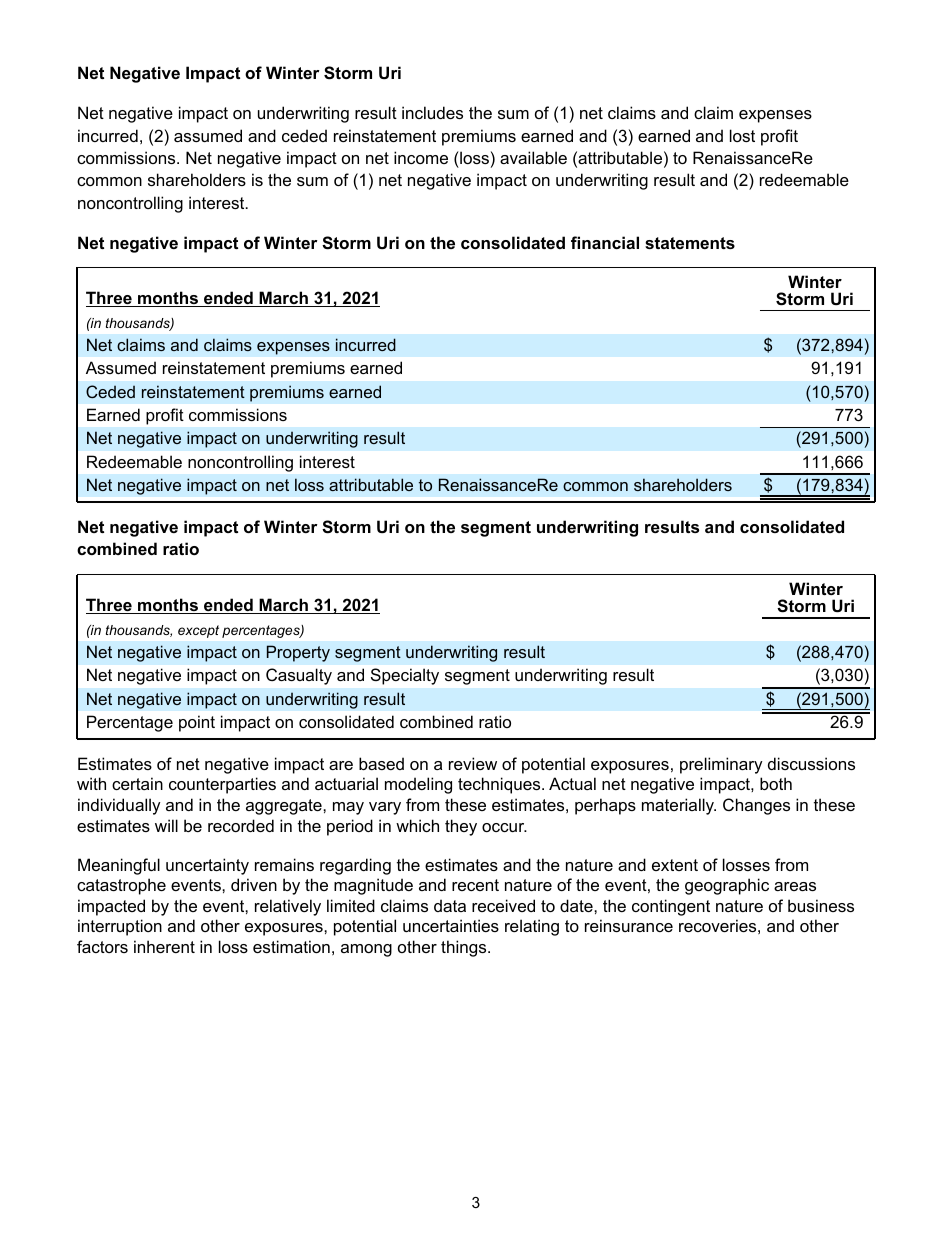  Describe the element at coordinates (421, 157) in the screenshot. I see `income` at that location.
